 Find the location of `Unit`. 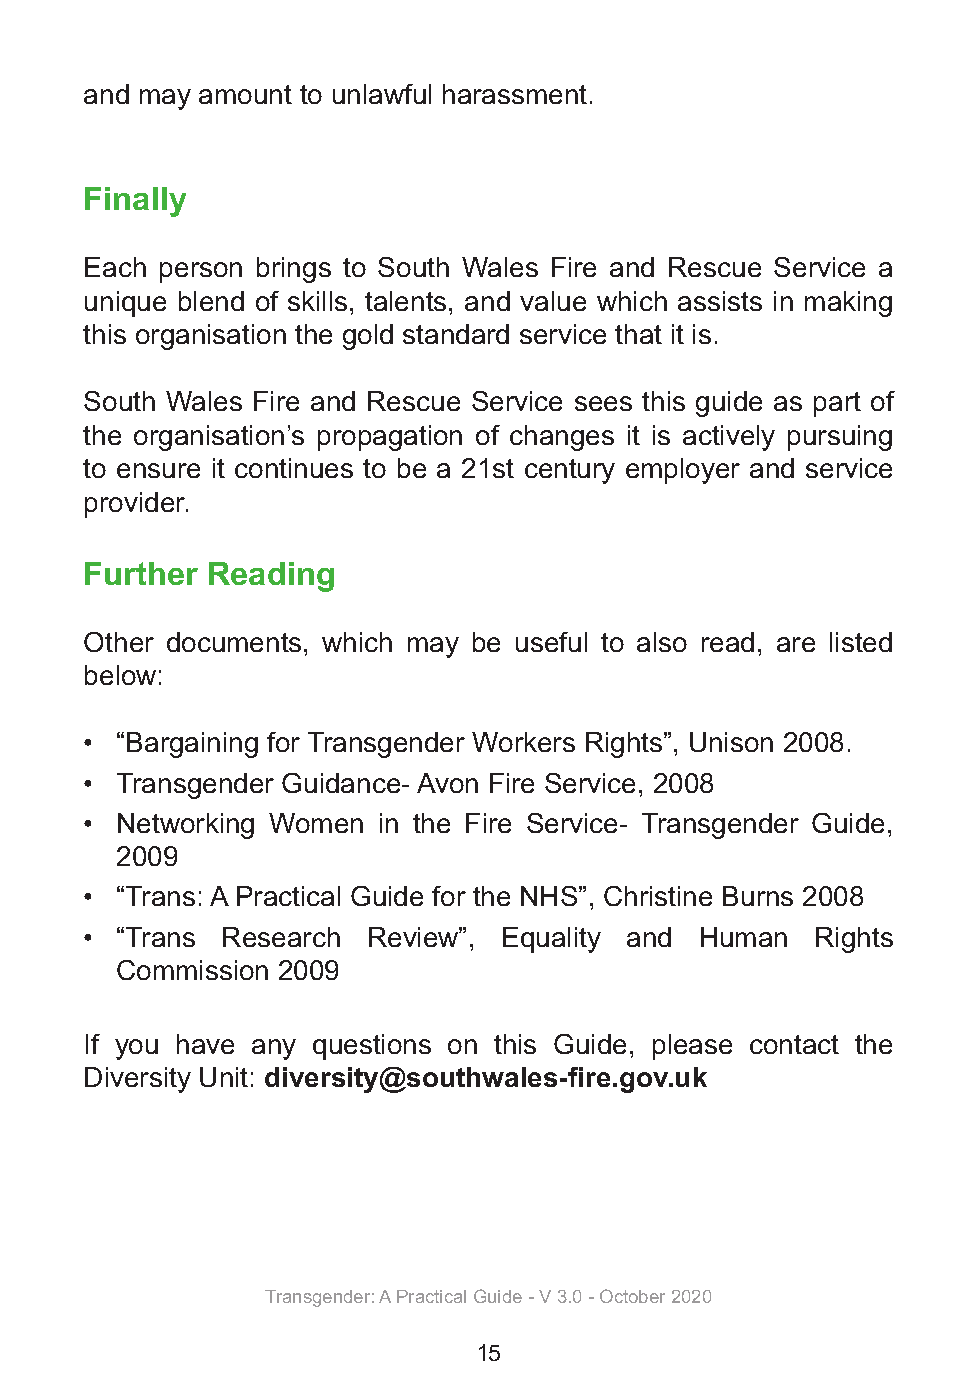

Unit is located at coordinates (224, 1077).
